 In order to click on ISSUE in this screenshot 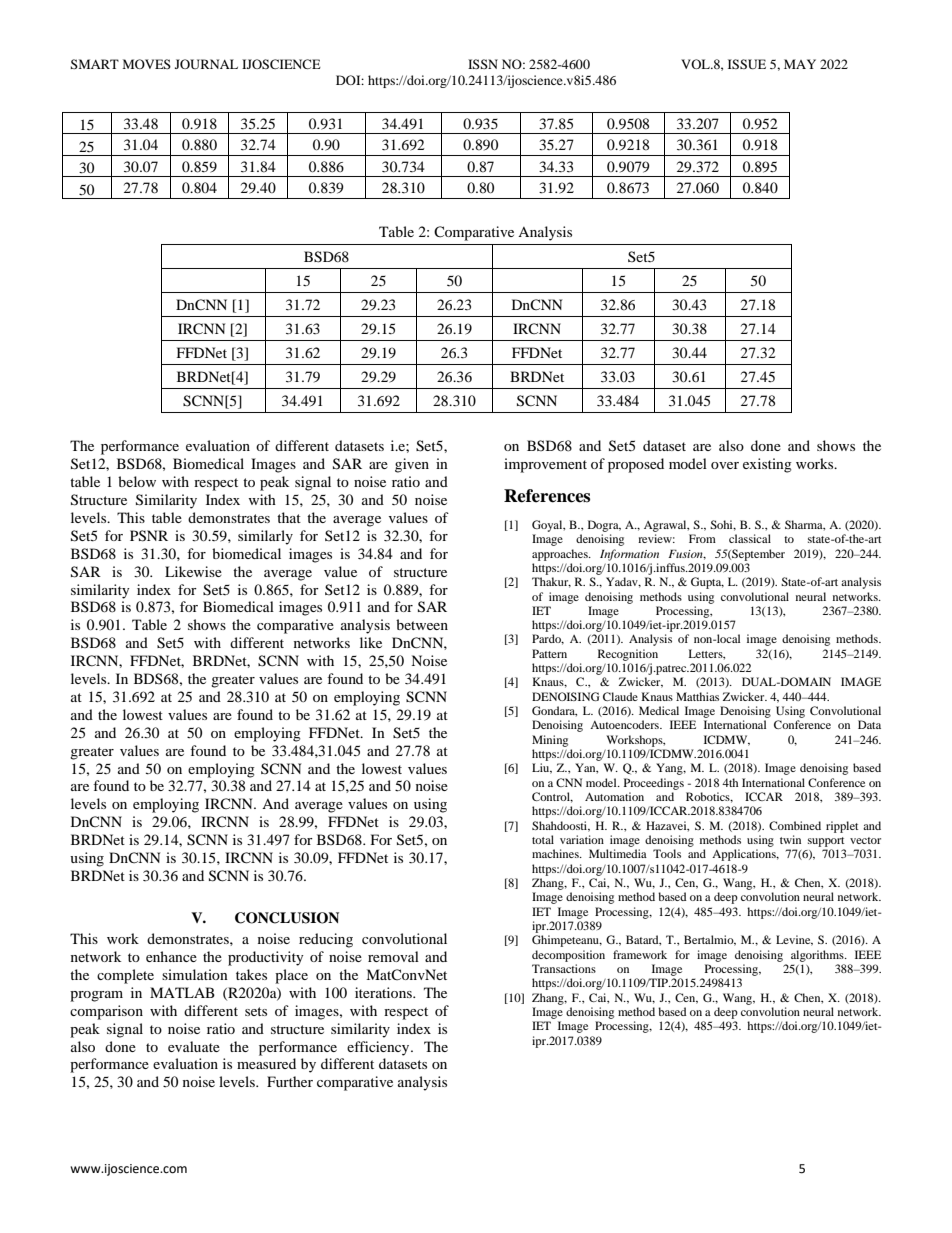, I will do `click(747, 64)`.
